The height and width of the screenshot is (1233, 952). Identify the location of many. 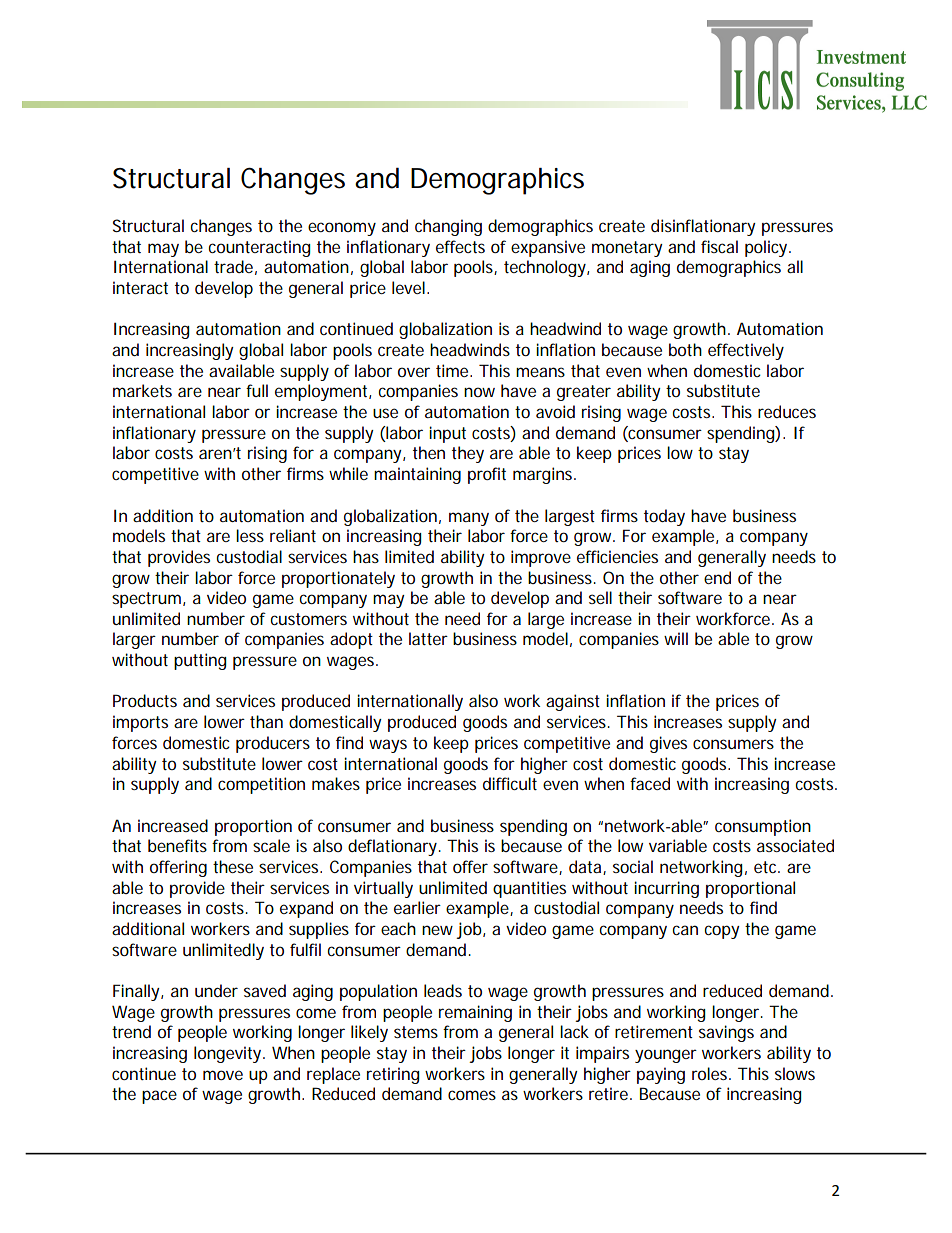
(469, 519).
